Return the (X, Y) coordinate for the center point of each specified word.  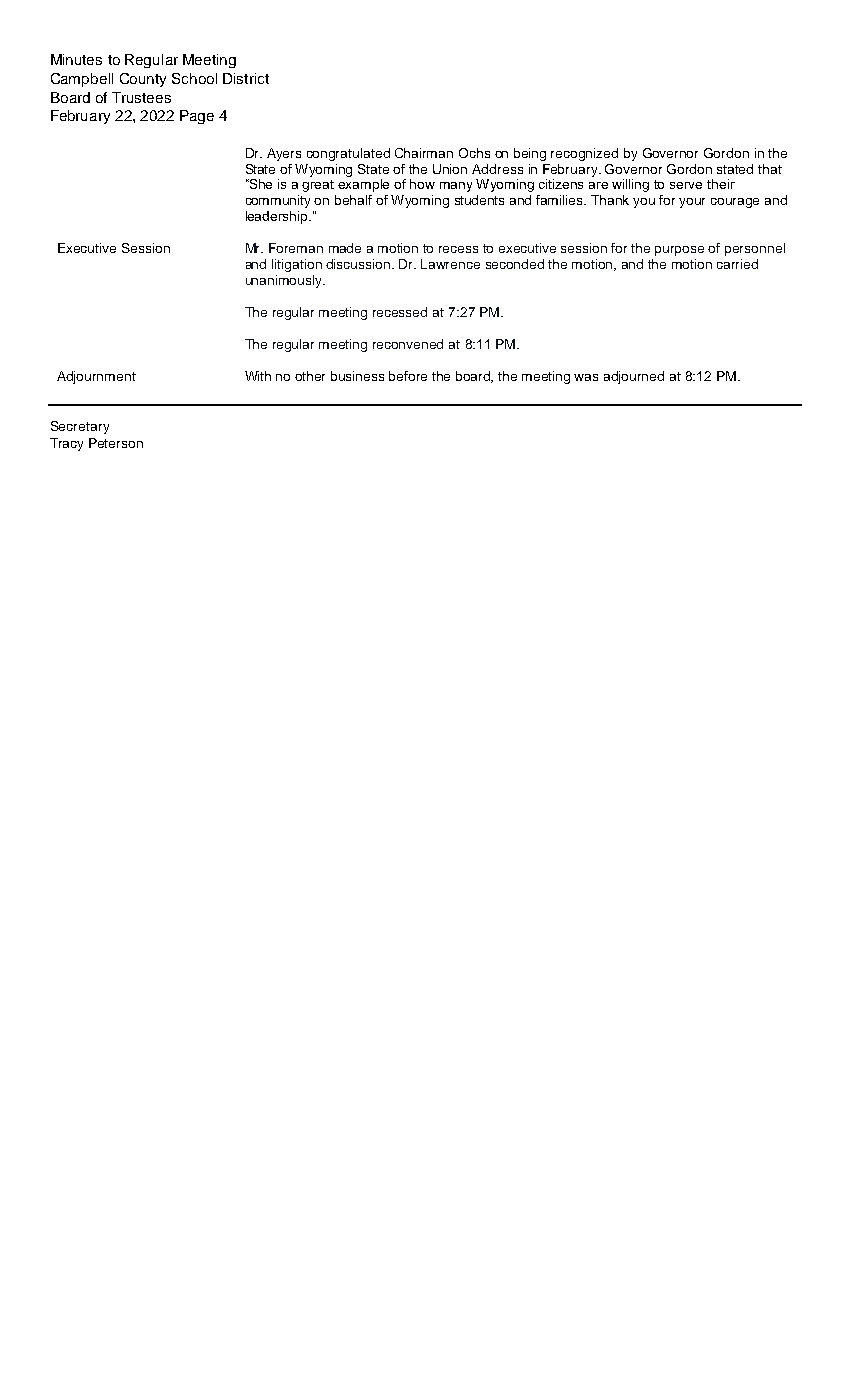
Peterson (116, 443)
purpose (679, 251)
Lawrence (450, 264)
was (586, 377)
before (408, 376)
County (143, 80)
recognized (584, 154)
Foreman (296, 248)
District (246, 78)
